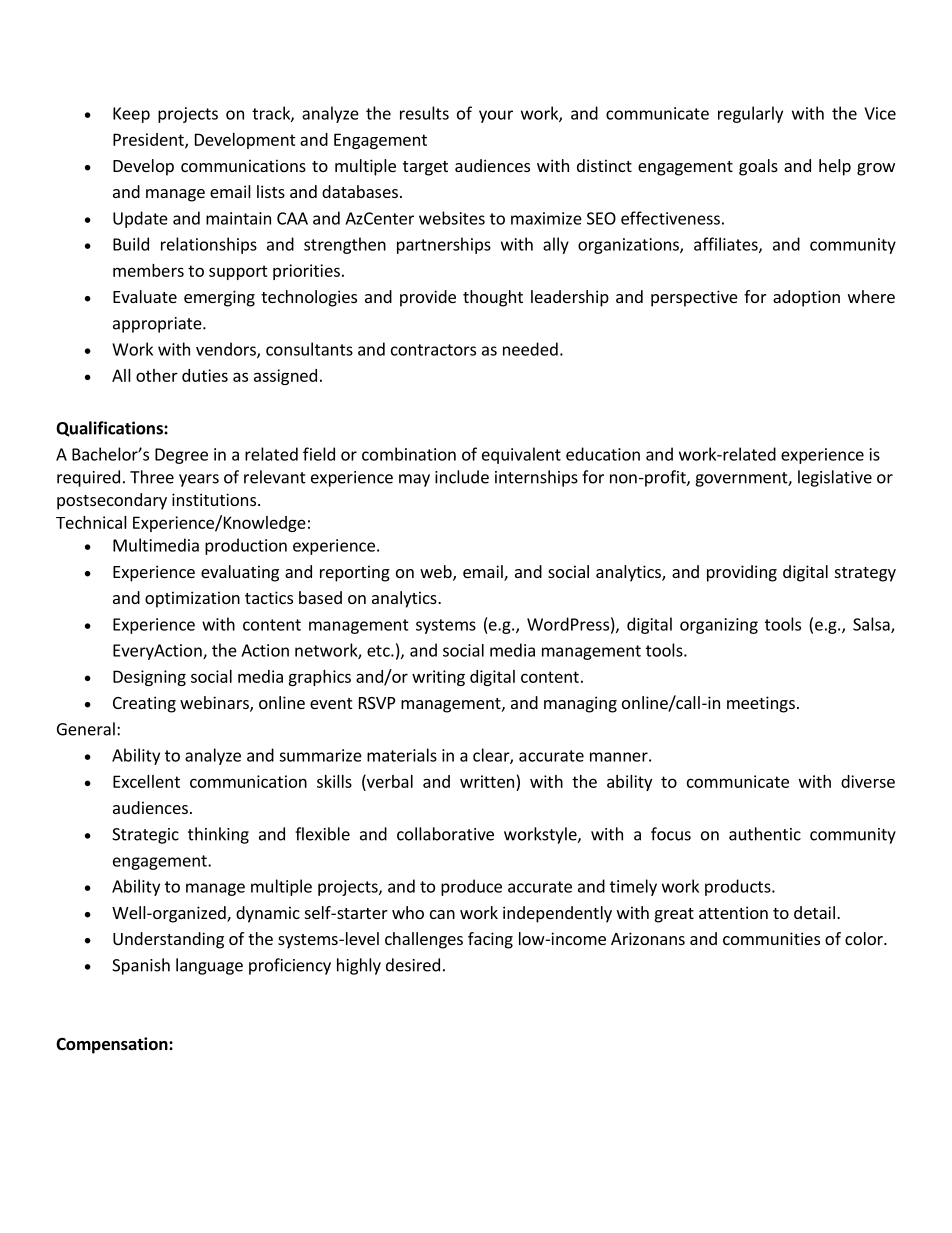 The height and width of the screenshot is (1233, 952). What do you see at coordinates (496, 116) in the screenshot?
I see `your` at bounding box center [496, 116].
